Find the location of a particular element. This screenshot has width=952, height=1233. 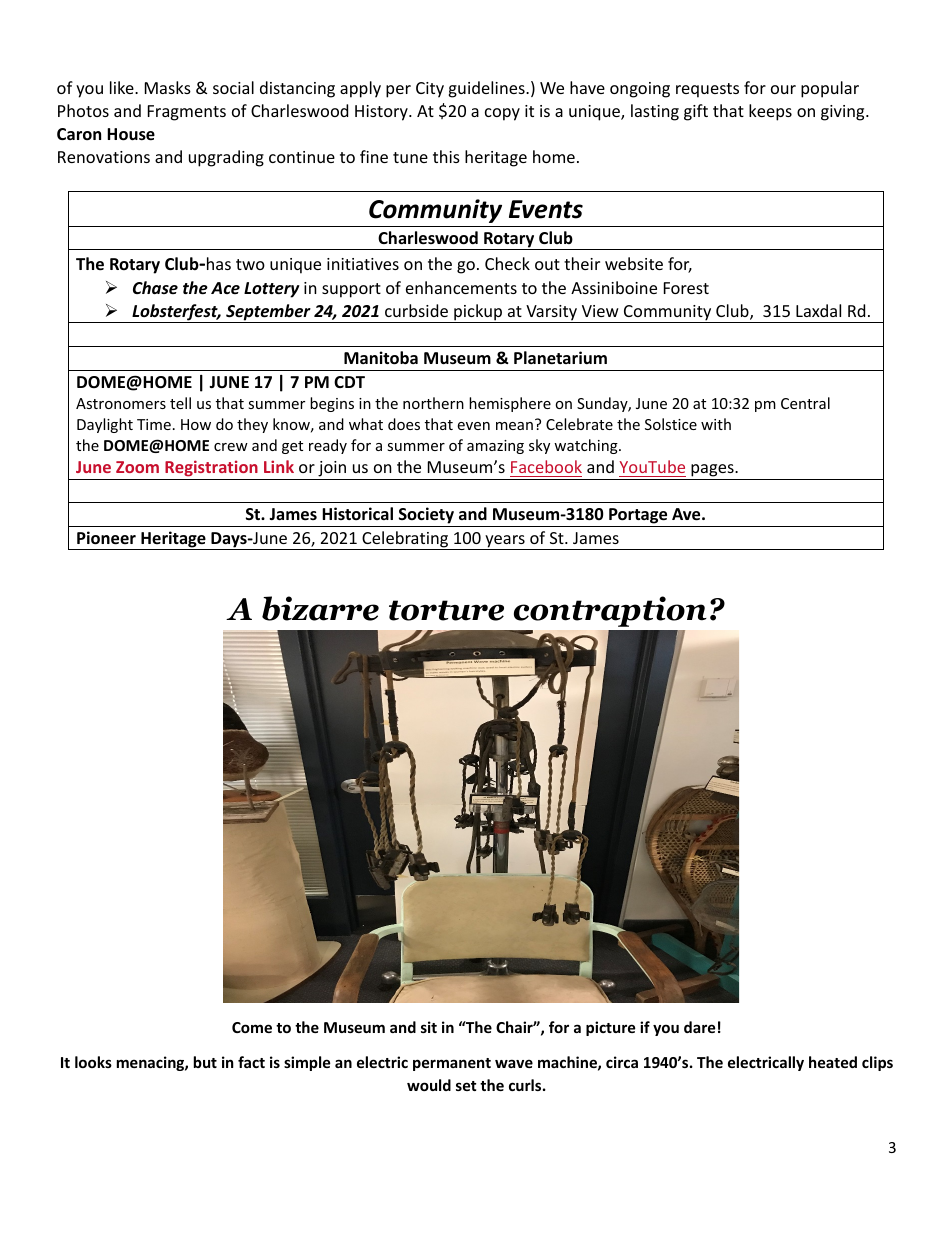

with is located at coordinates (716, 424).
